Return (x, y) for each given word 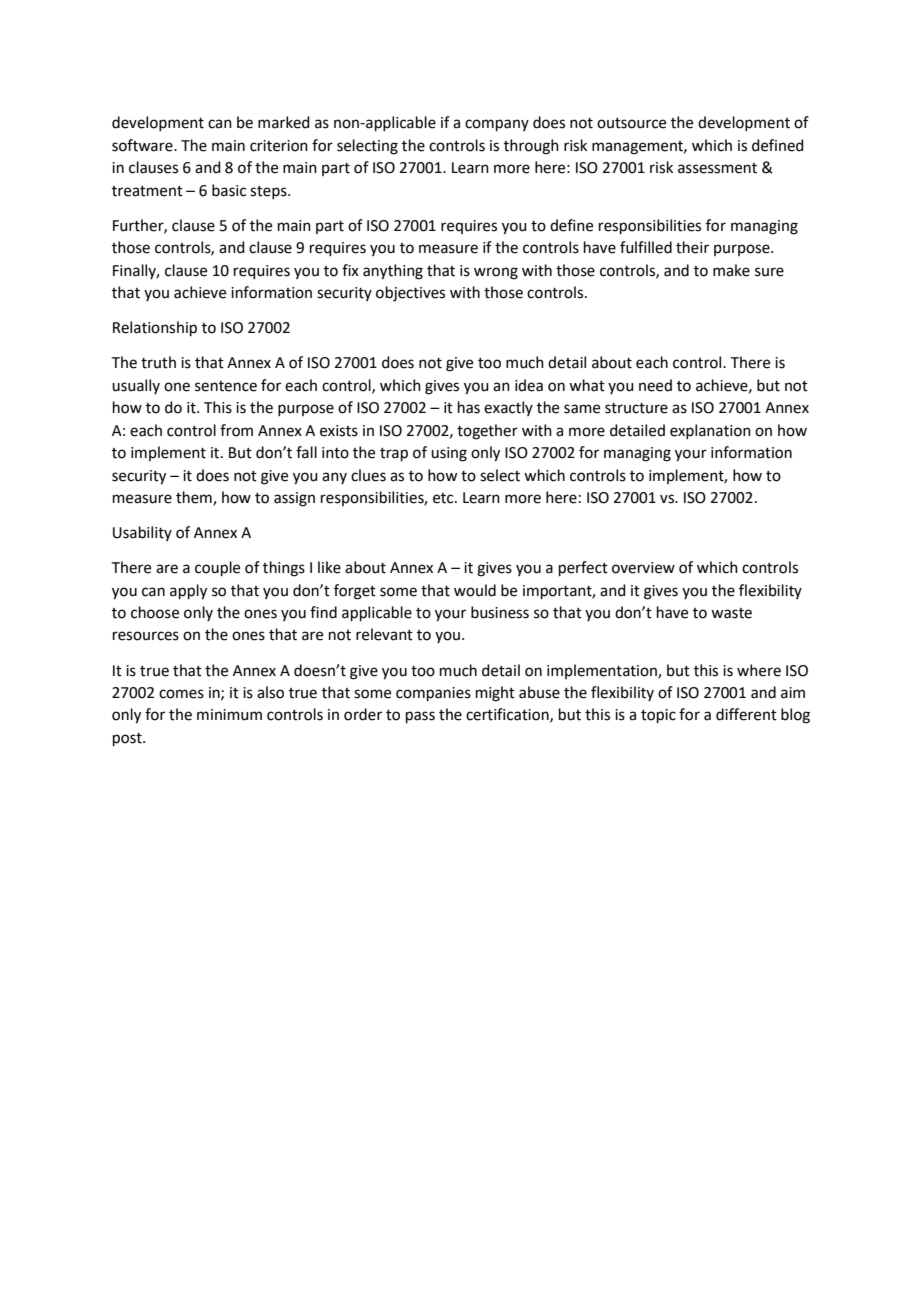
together (487, 432)
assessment (717, 168)
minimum (229, 715)
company (497, 125)
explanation (710, 431)
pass (420, 717)
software (143, 145)
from (236, 430)
